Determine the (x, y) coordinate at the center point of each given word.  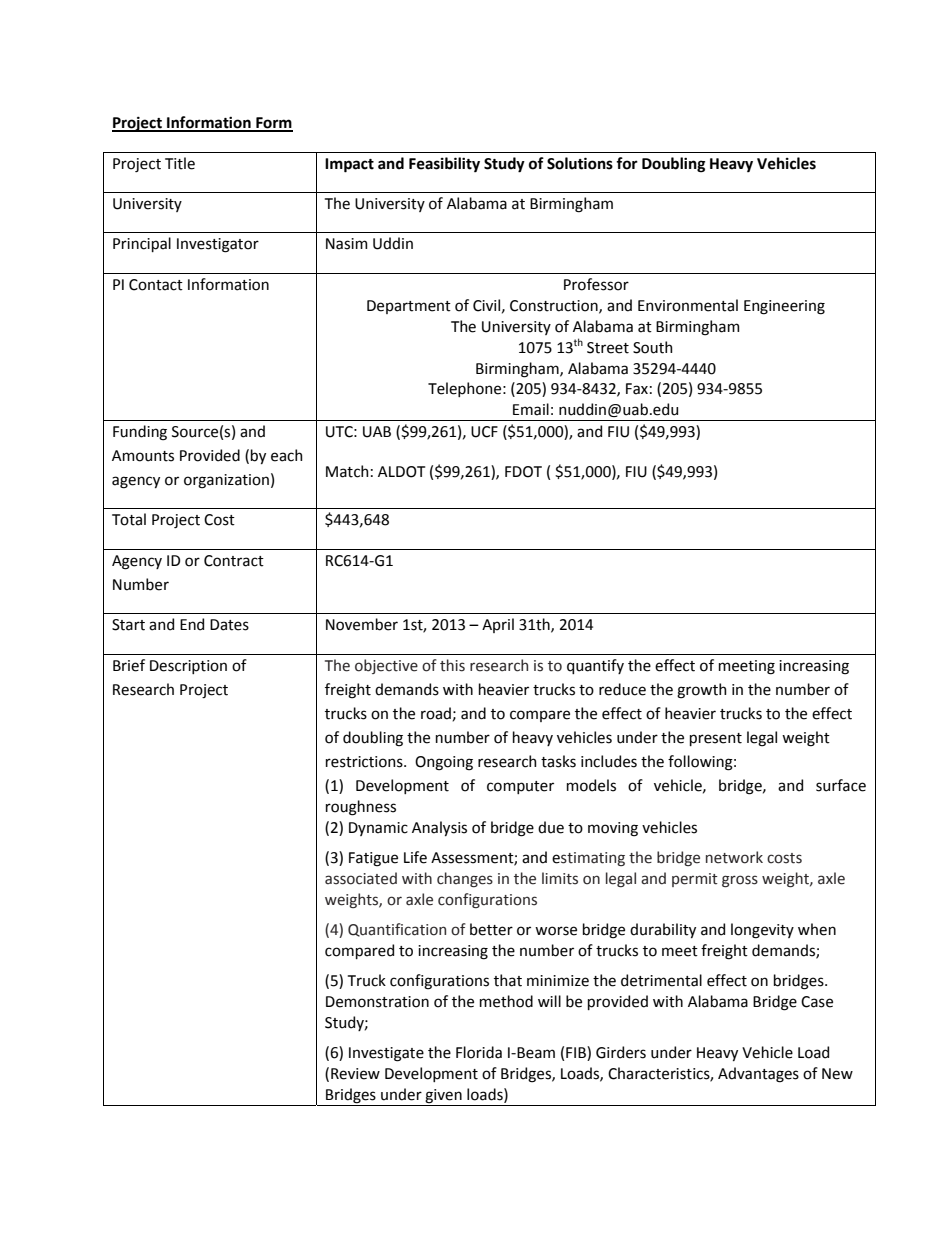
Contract (234, 561)
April (498, 625)
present (716, 739)
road (437, 714)
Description (188, 667)
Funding (140, 433)
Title (180, 163)
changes (465, 879)
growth (702, 691)
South (653, 347)
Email (531, 409)
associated (361, 878)
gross (740, 881)
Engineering (784, 307)
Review (355, 1074)
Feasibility (444, 164)
